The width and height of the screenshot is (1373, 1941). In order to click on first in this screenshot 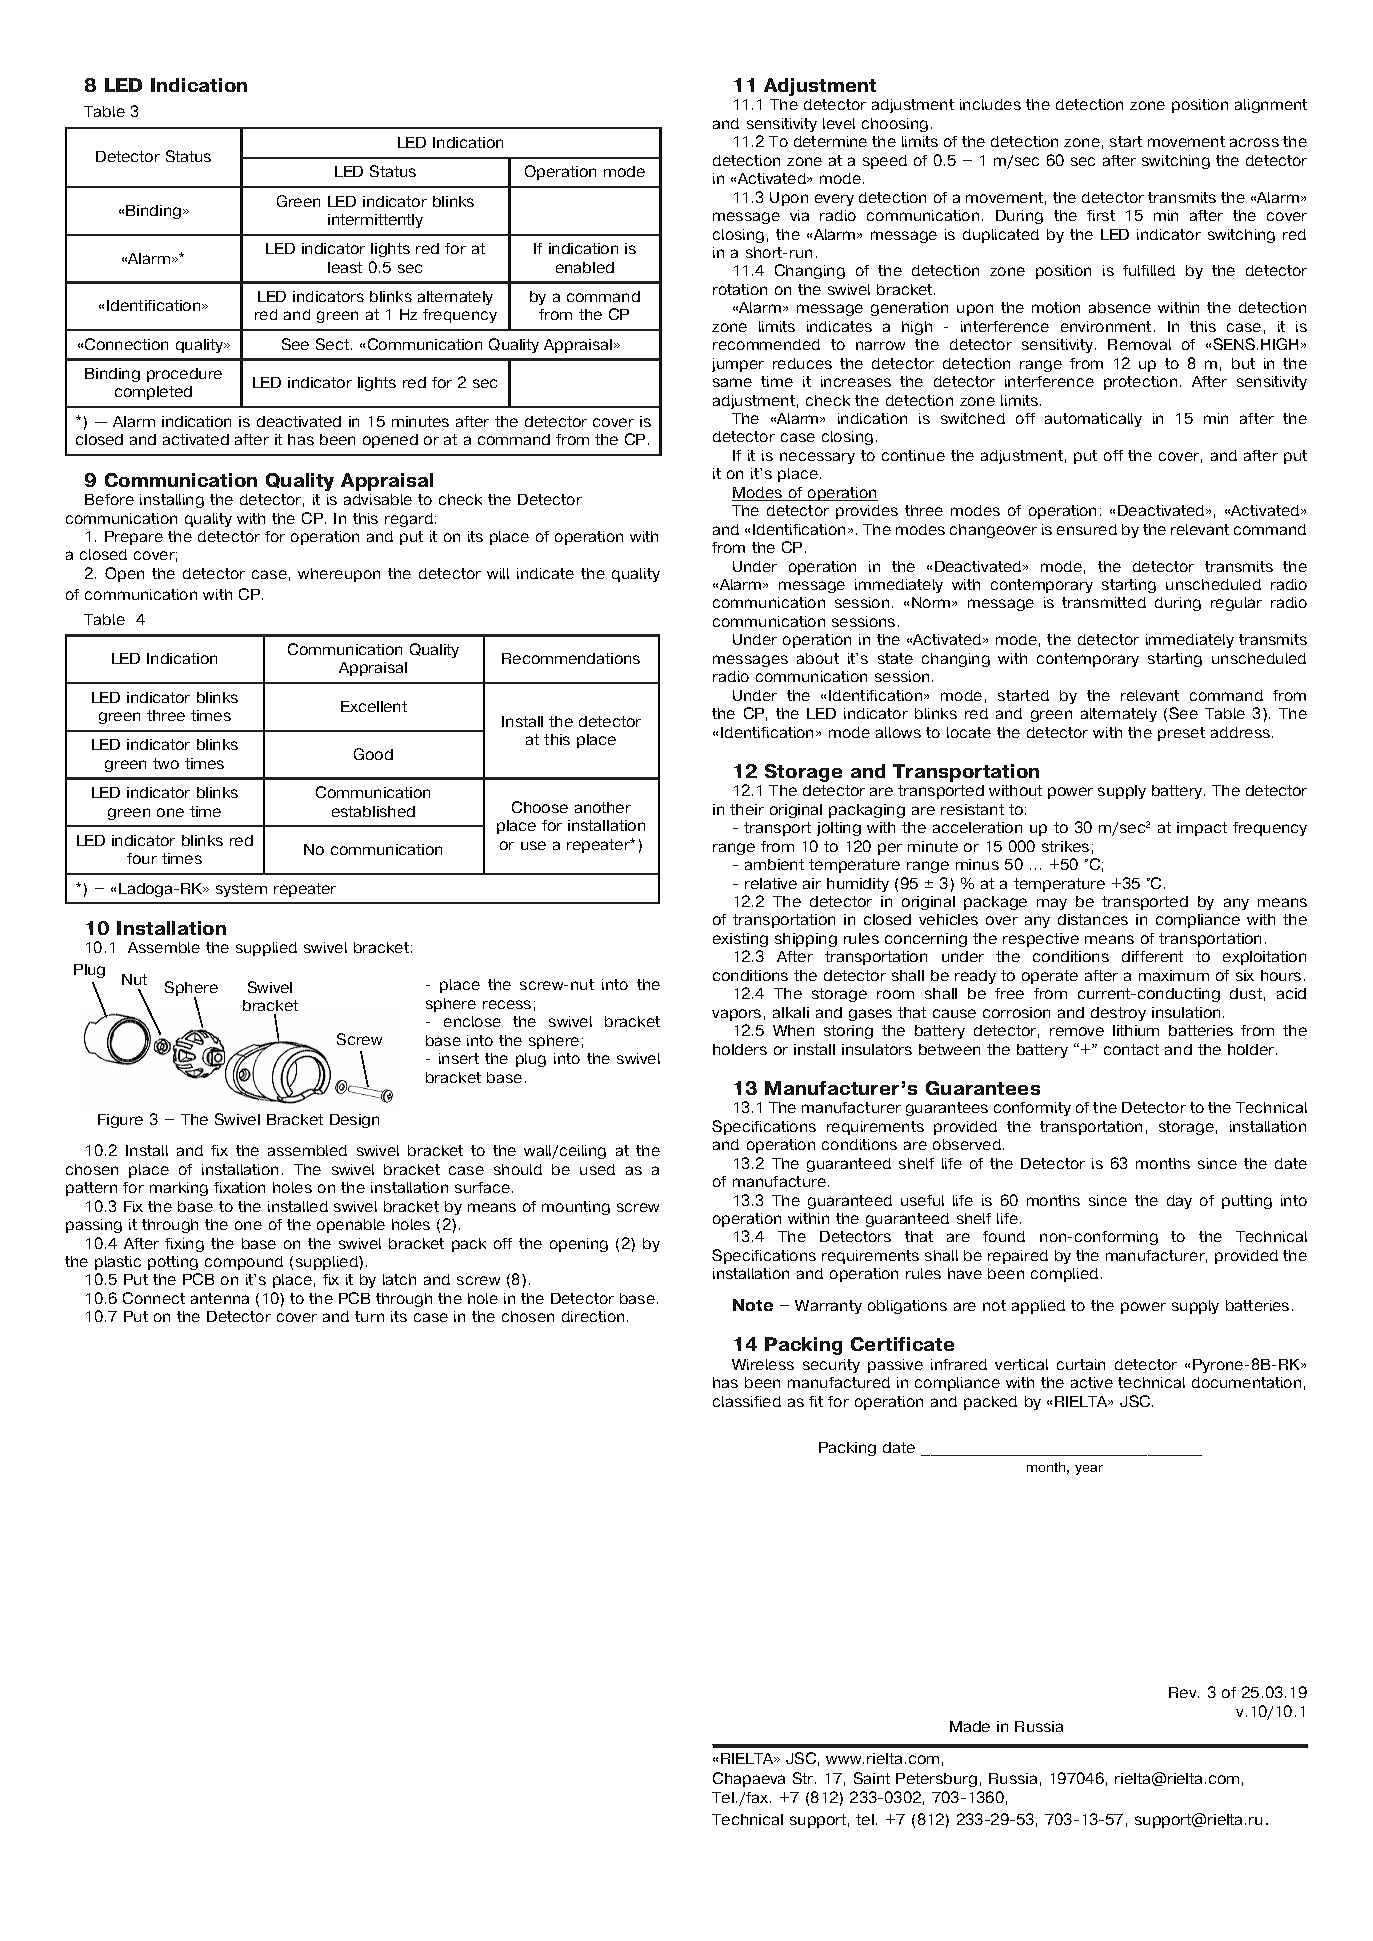, I will do `click(1101, 215)`.
